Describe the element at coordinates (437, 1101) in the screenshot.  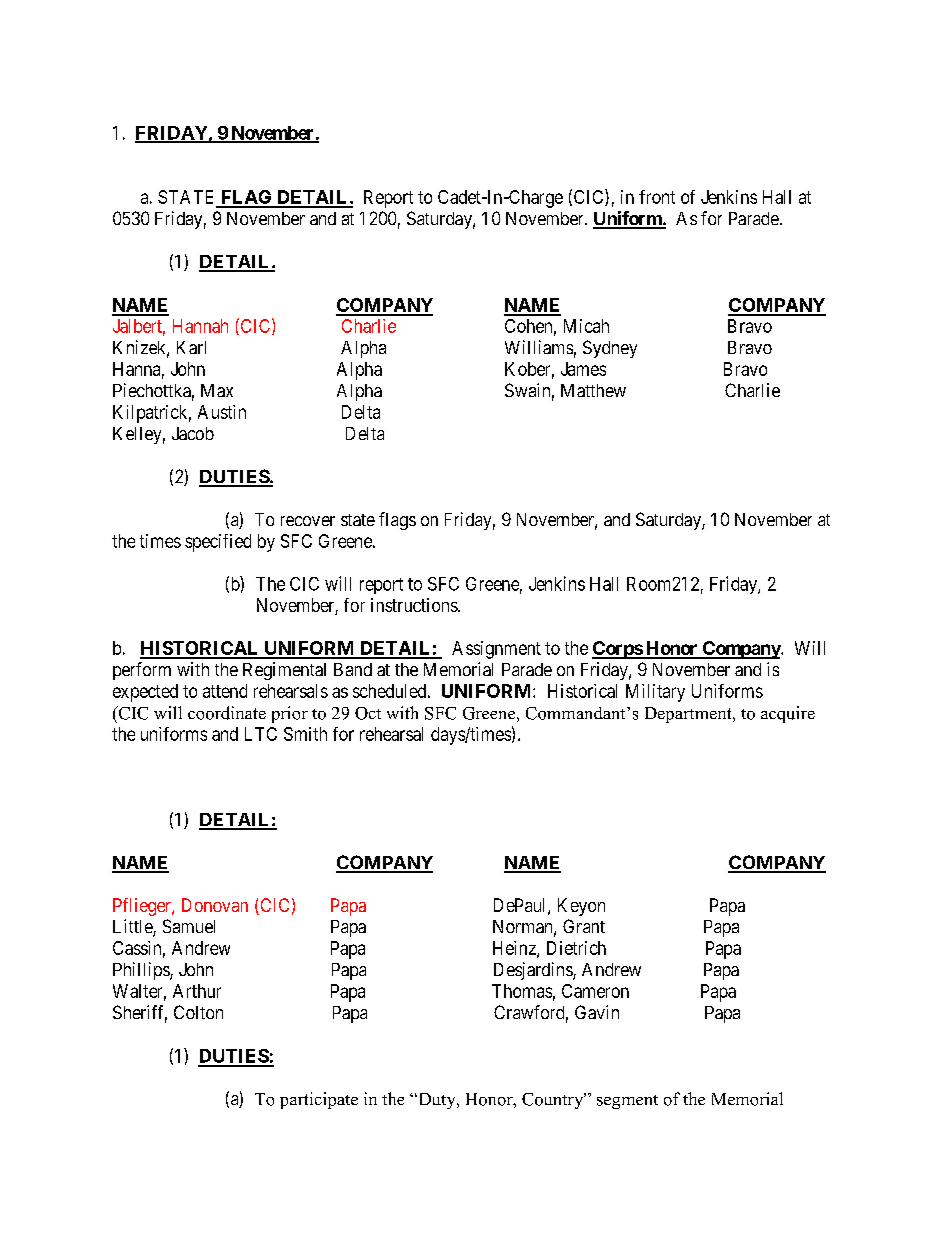
I see `Duty` at that location.
